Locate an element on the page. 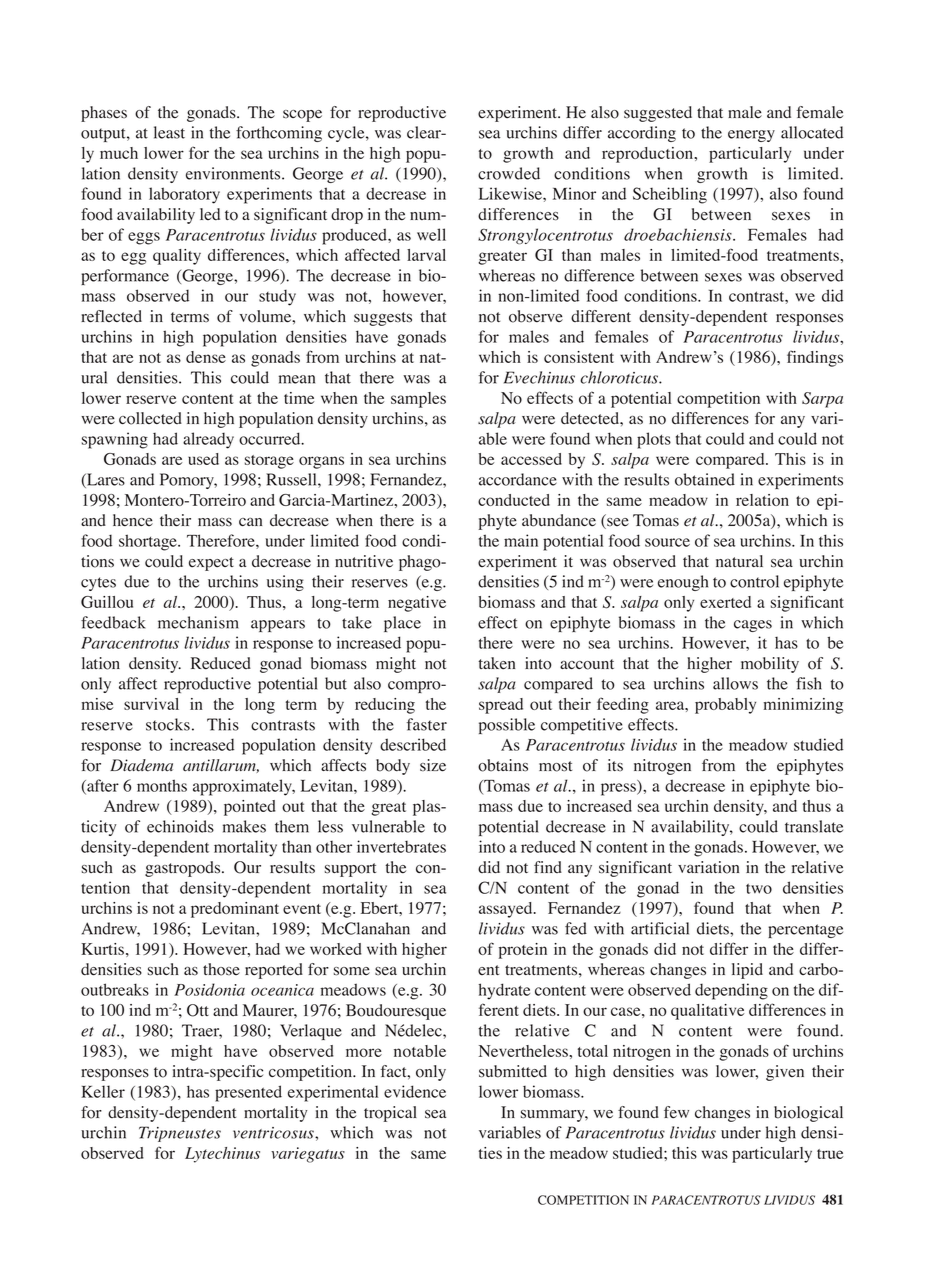  dense is located at coordinates (206, 357).
